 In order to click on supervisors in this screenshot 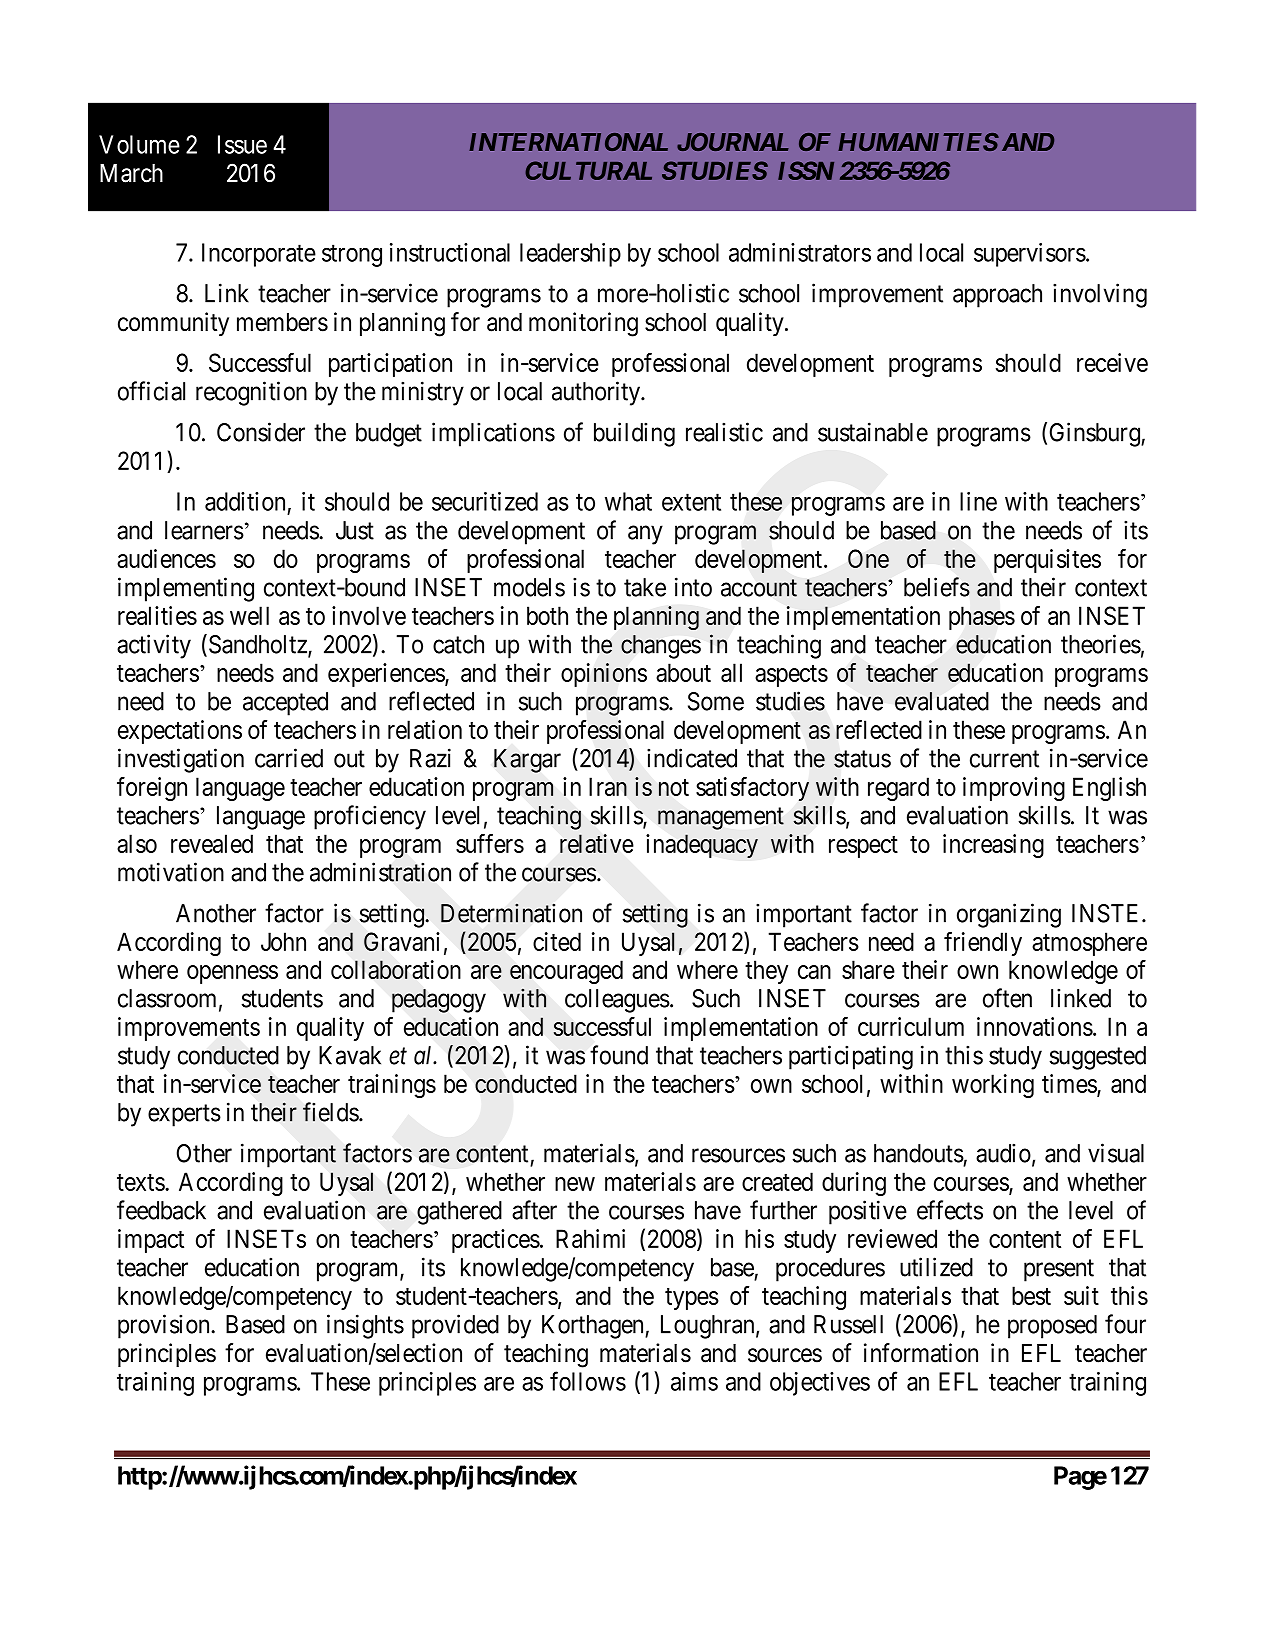, I will do `click(1030, 255)`.
